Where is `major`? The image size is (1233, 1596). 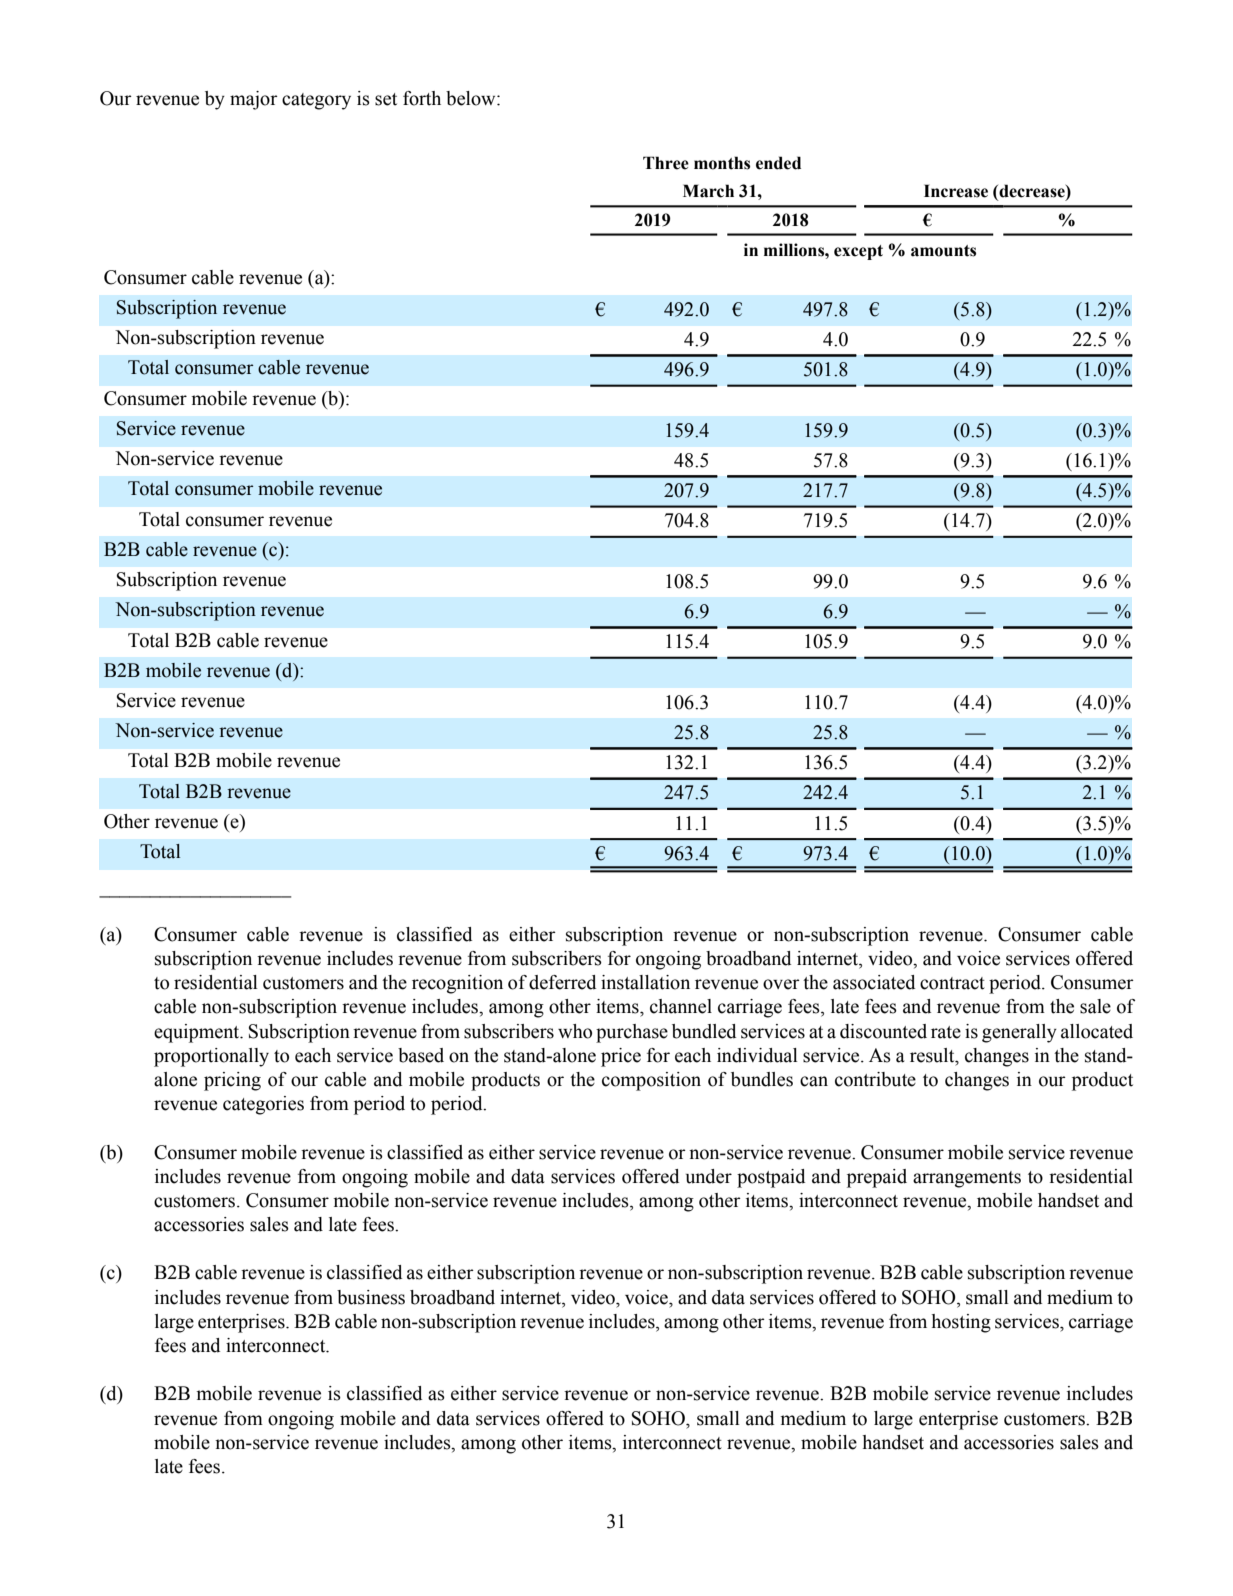 major is located at coordinates (254, 100).
